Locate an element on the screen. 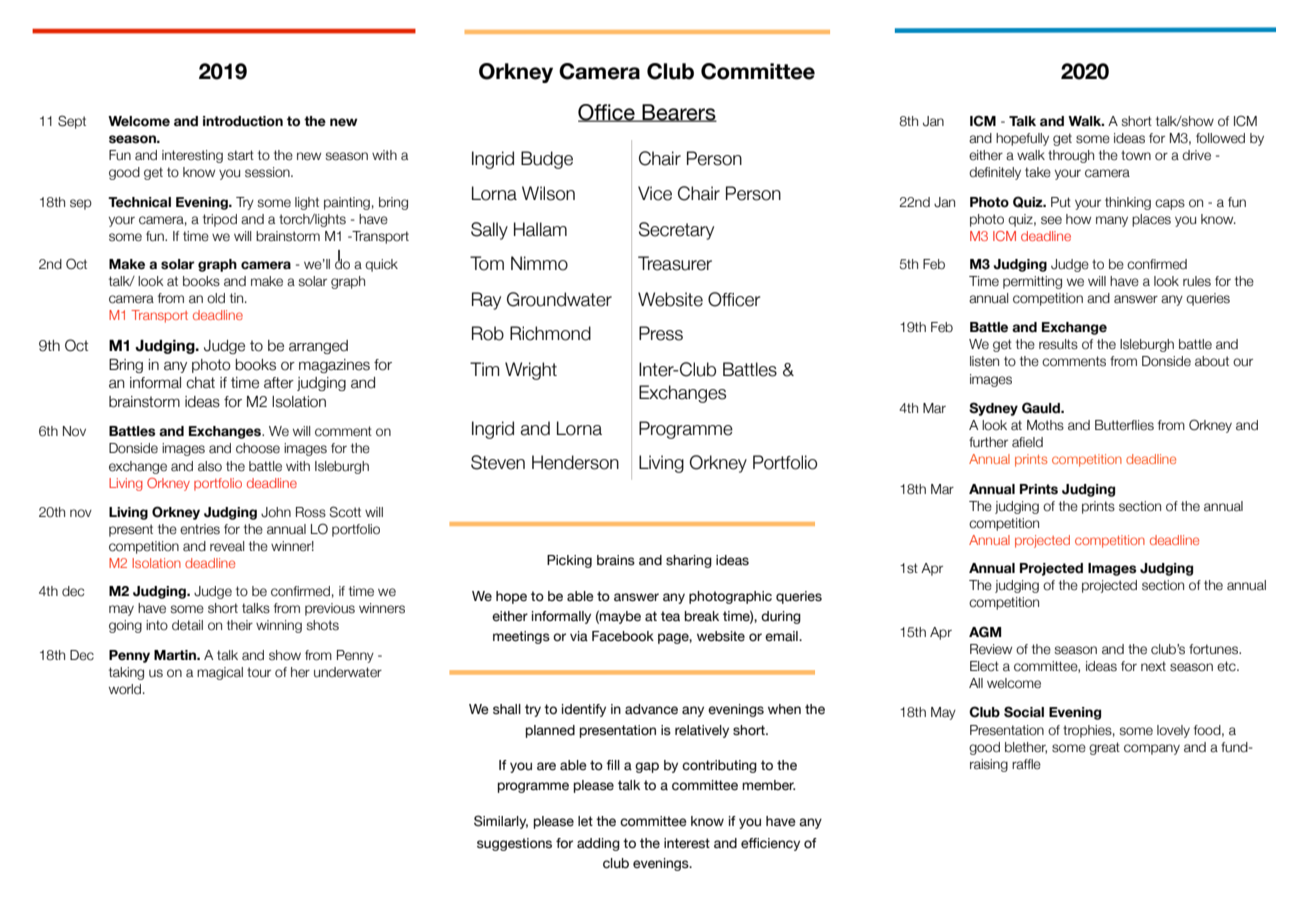 The height and width of the screenshot is (924, 1308). Similarly is located at coordinates (501, 822).
